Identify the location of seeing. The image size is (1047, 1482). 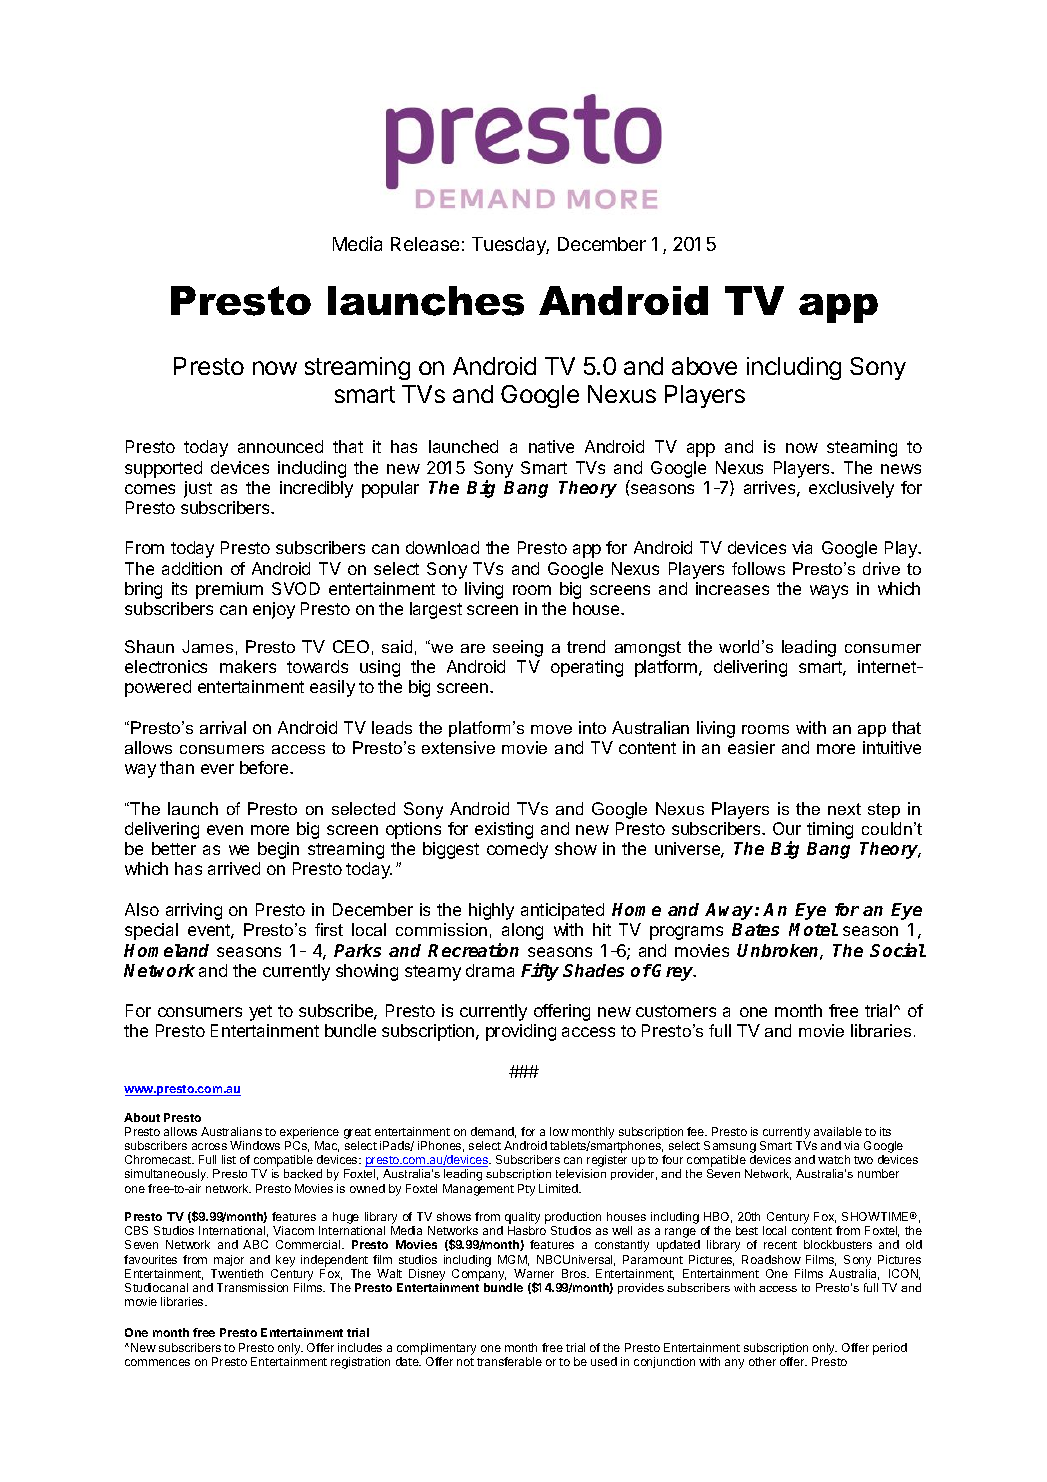
(518, 648).
